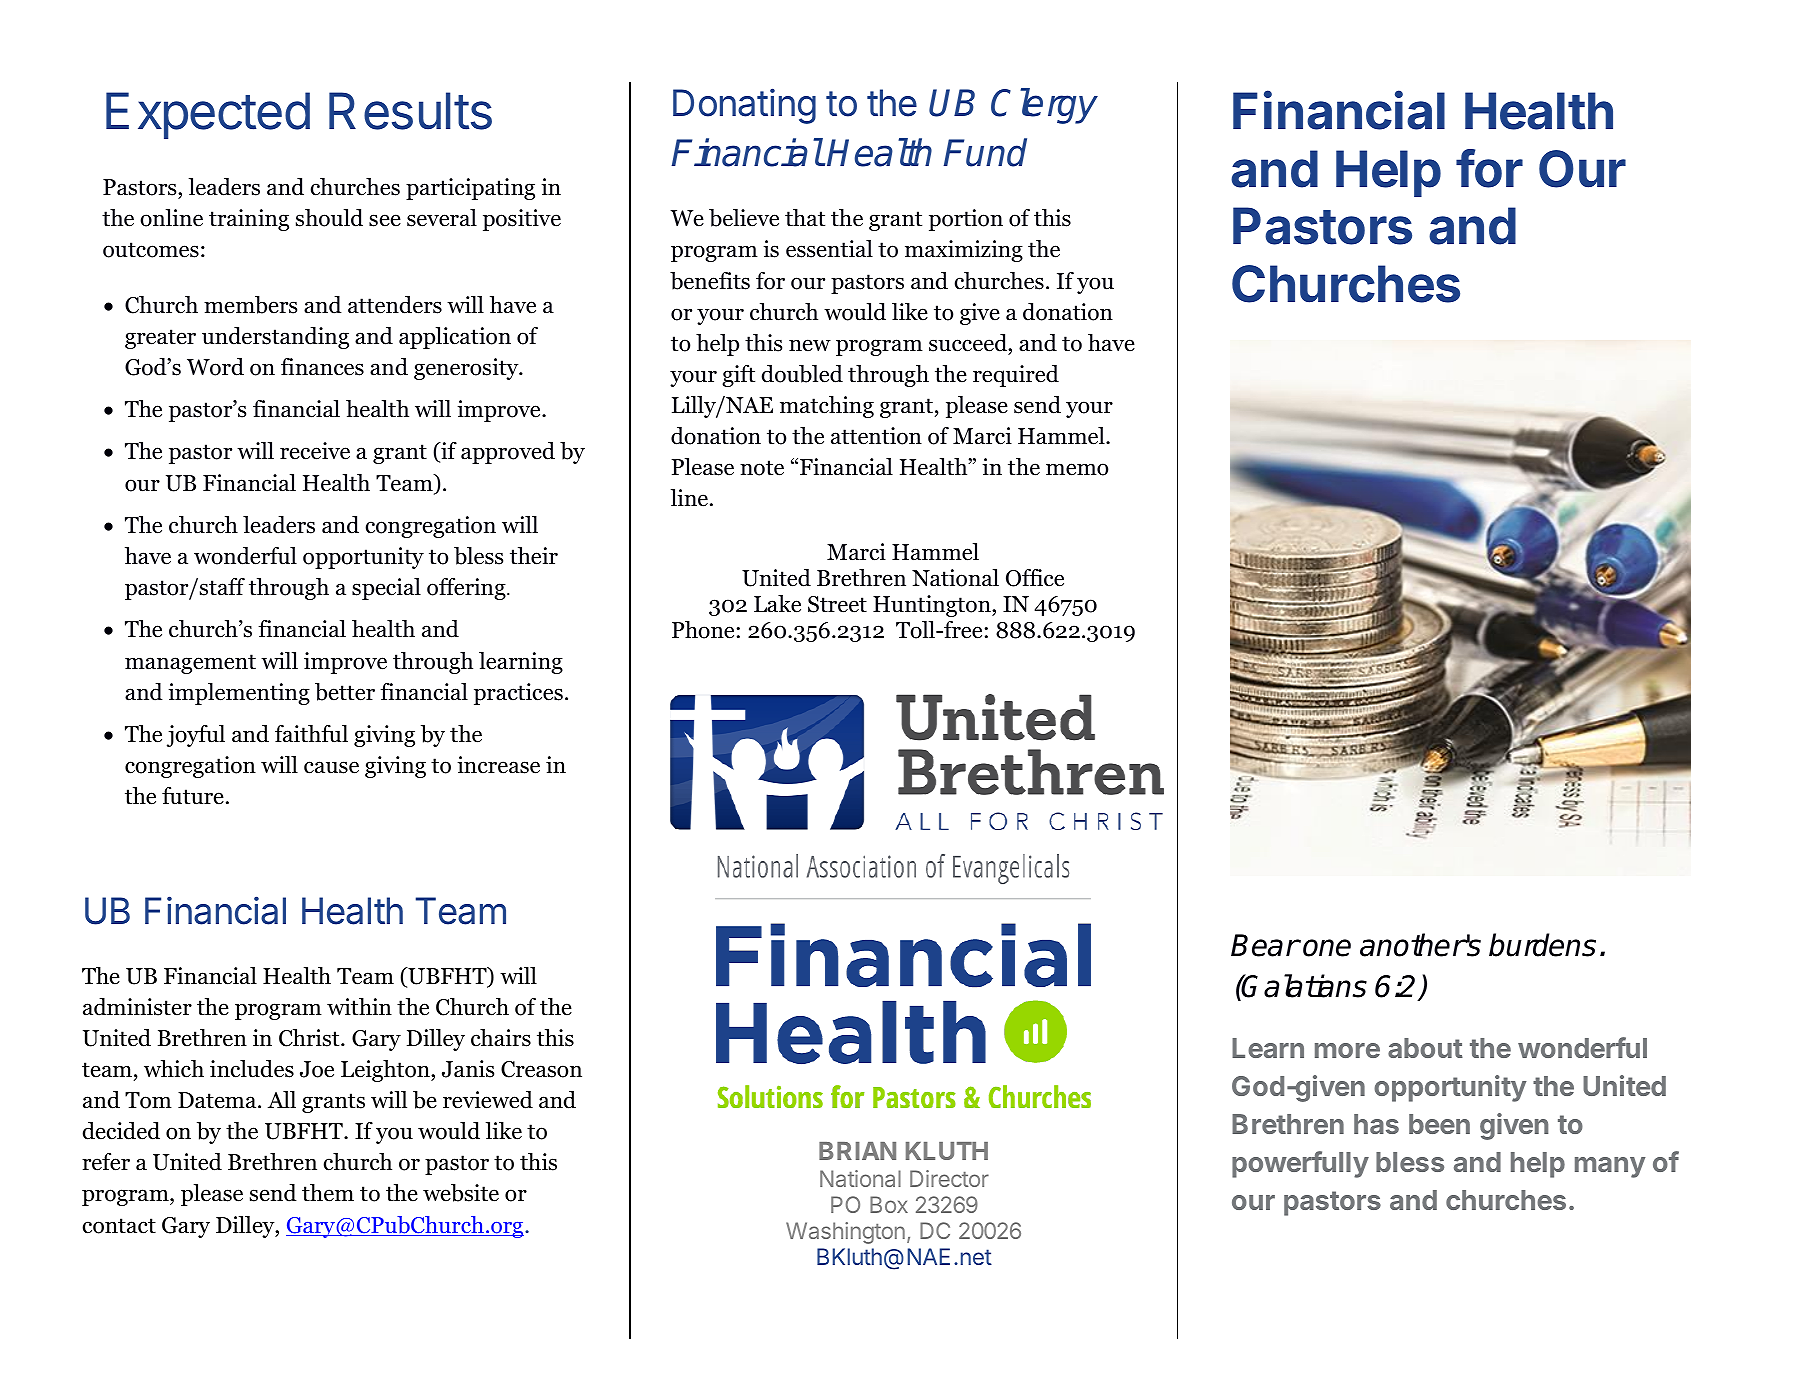 This document has width=1807, height=1396. What do you see at coordinates (889, 1204) in the document?
I see `Box` at bounding box center [889, 1204].
